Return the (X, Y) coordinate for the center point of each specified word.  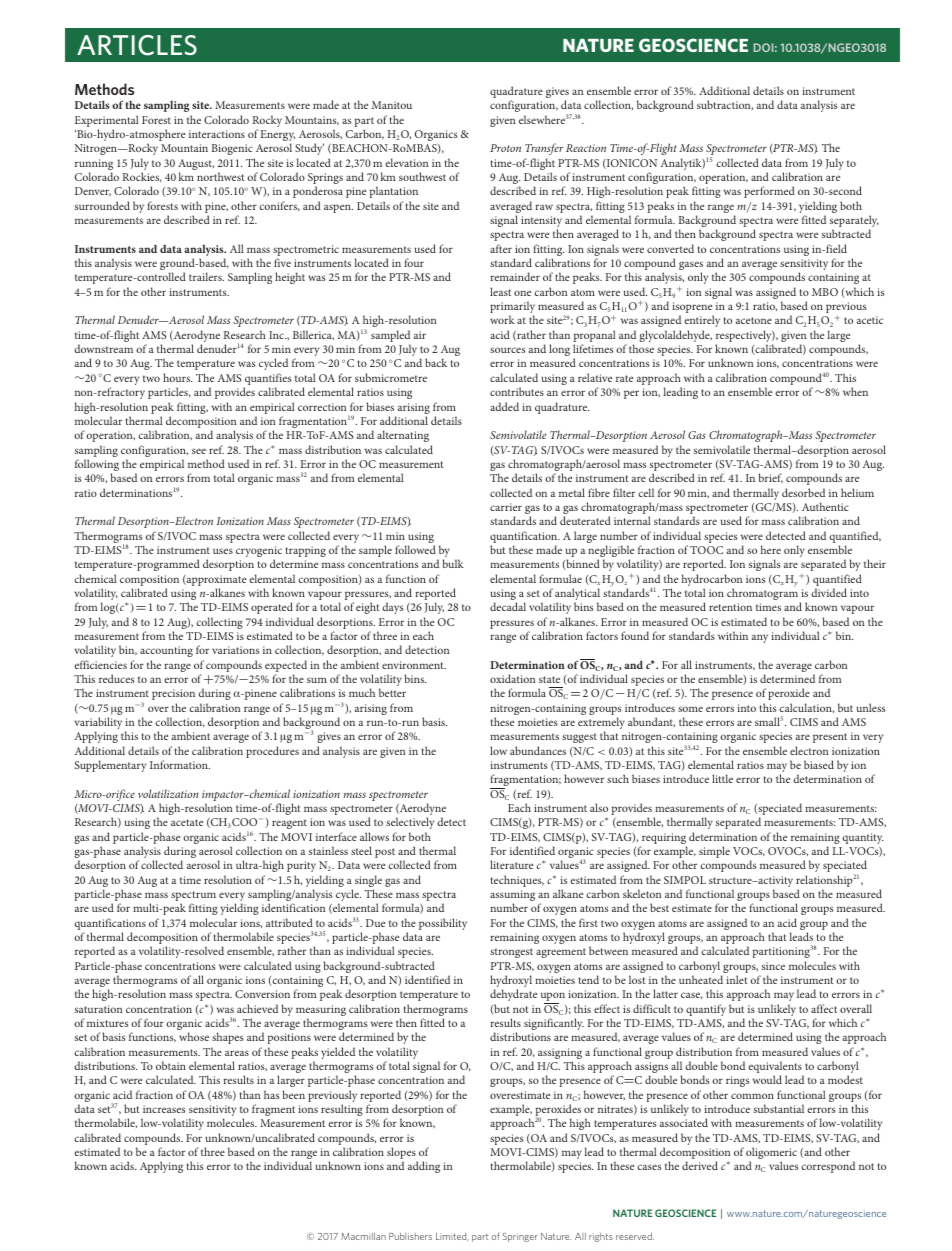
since (773, 966)
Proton (505, 148)
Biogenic (232, 149)
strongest (511, 953)
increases (164, 1109)
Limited (452, 1237)
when (855, 391)
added (504, 406)
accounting (166, 651)
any (760, 638)
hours (177, 377)
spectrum (193, 897)
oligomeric (771, 1154)
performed (769, 192)
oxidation (512, 678)
